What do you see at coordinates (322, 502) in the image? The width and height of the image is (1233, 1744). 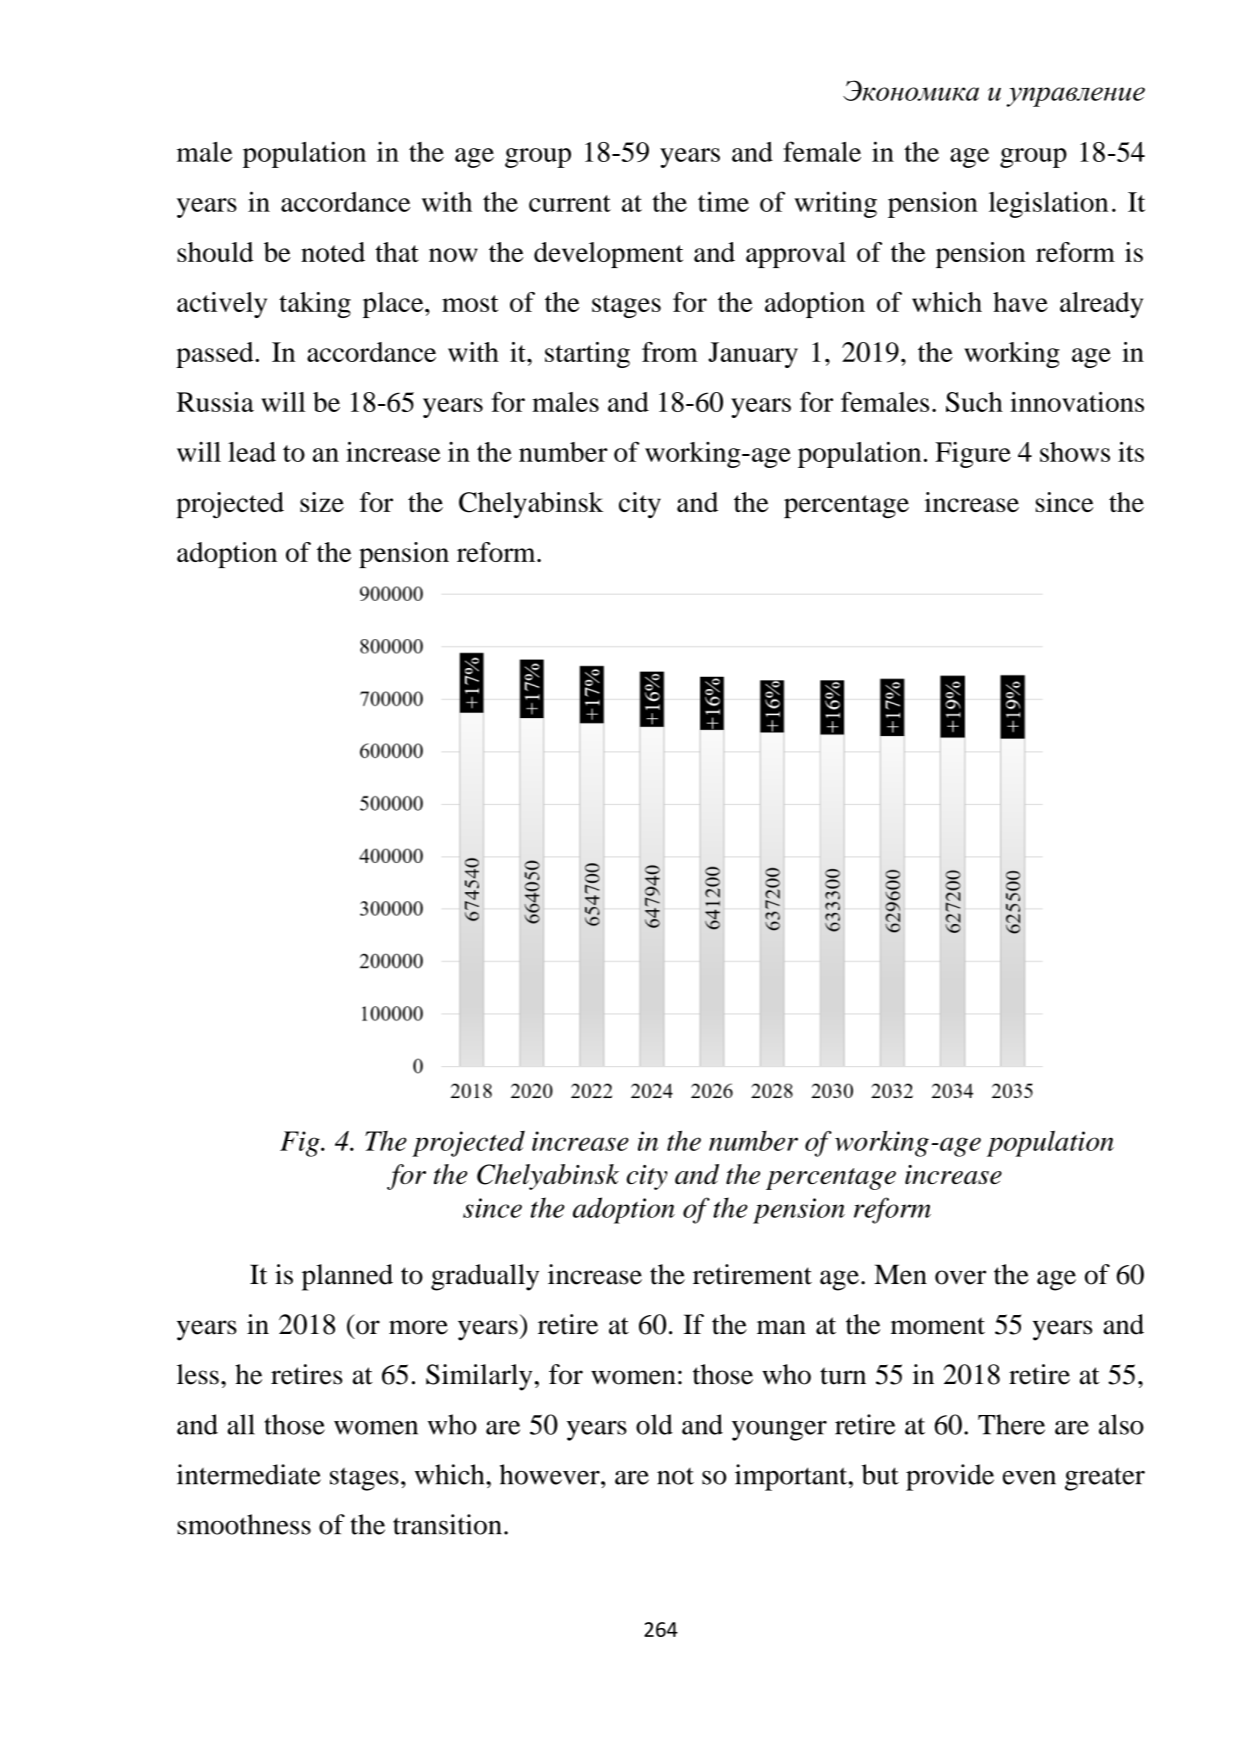 I see `size` at bounding box center [322, 502].
